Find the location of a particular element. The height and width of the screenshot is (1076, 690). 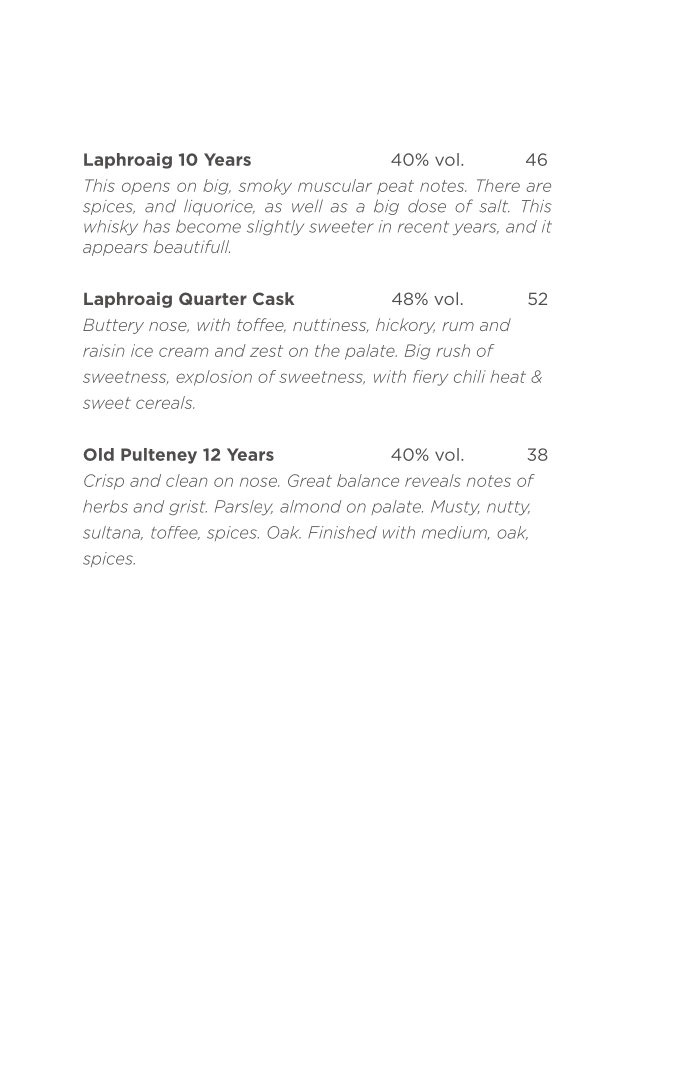

well is located at coordinates (307, 206).
